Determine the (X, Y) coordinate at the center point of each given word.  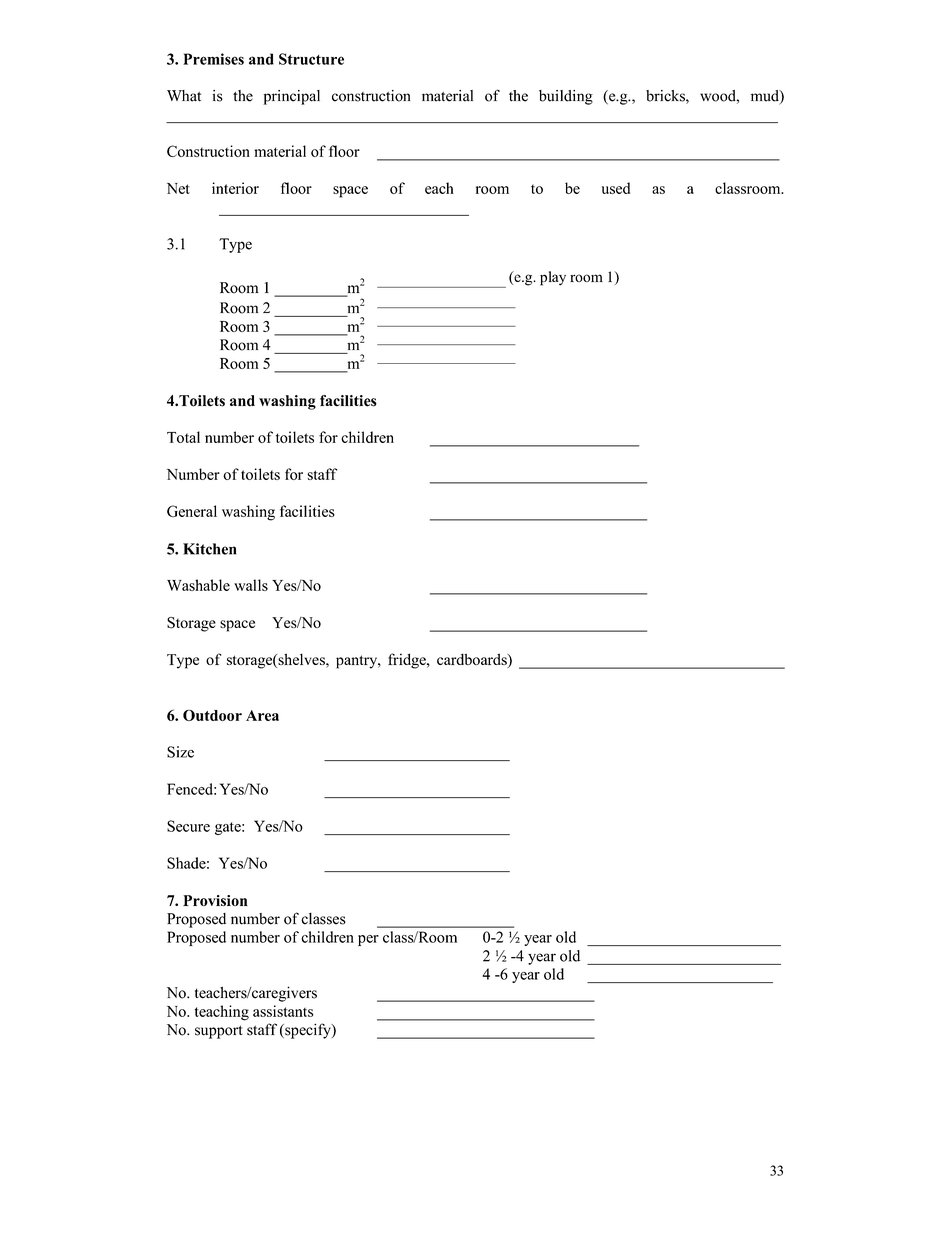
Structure (311, 59)
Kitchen (209, 549)
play (553, 278)
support (219, 1032)
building (566, 97)
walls (251, 585)
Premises (213, 59)
